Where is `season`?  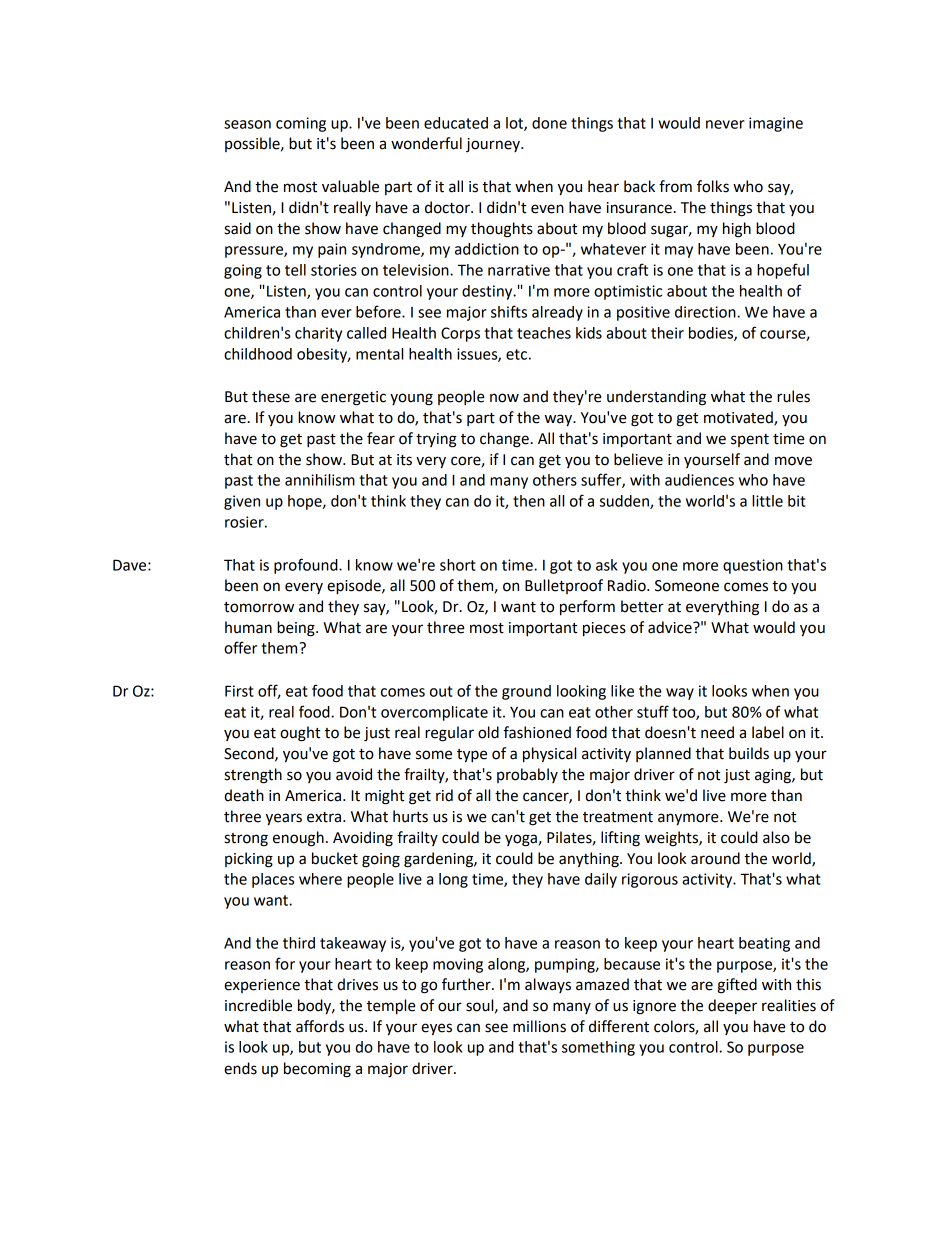
season is located at coordinates (247, 124).
